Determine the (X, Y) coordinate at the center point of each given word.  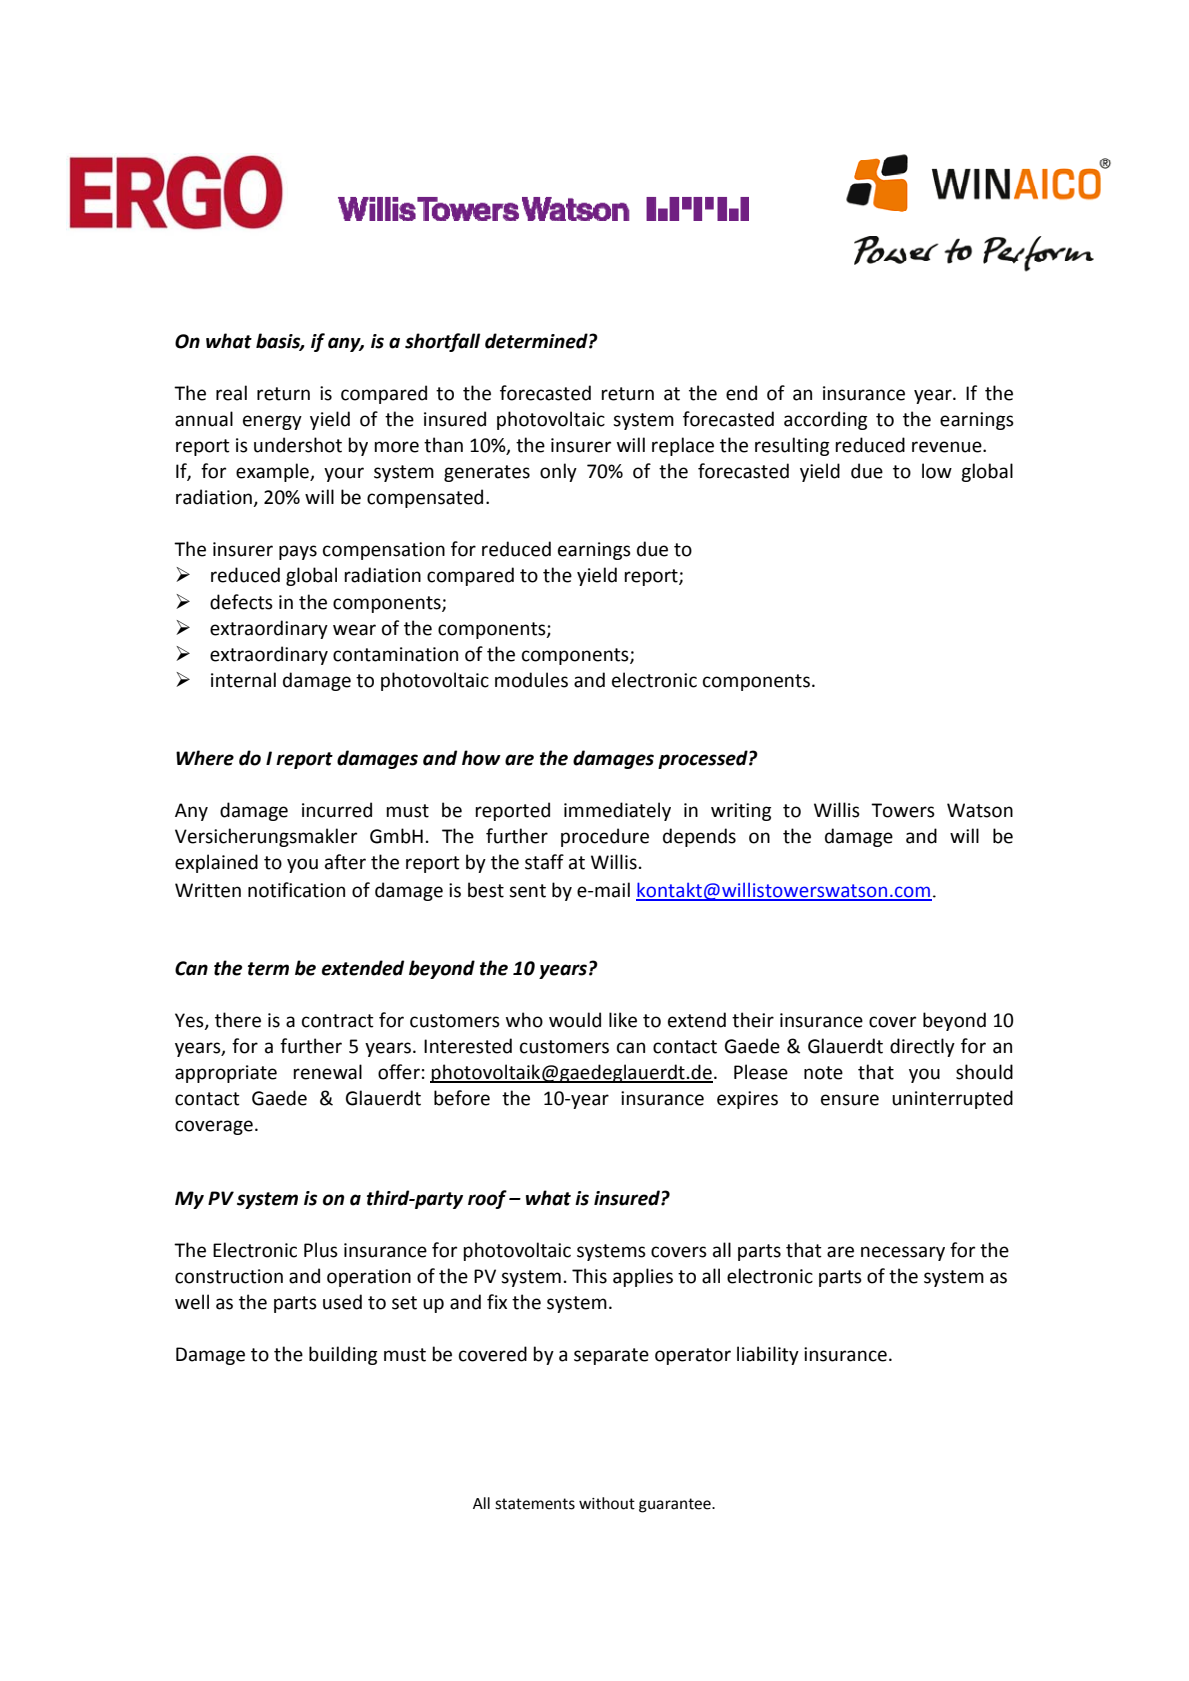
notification (296, 890)
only (558, 472)
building (343, 1355)
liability (768, 1355)
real (231, 393)
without (607, 1503)
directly (922, 1047)
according (825, 420)
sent (527, 891)
